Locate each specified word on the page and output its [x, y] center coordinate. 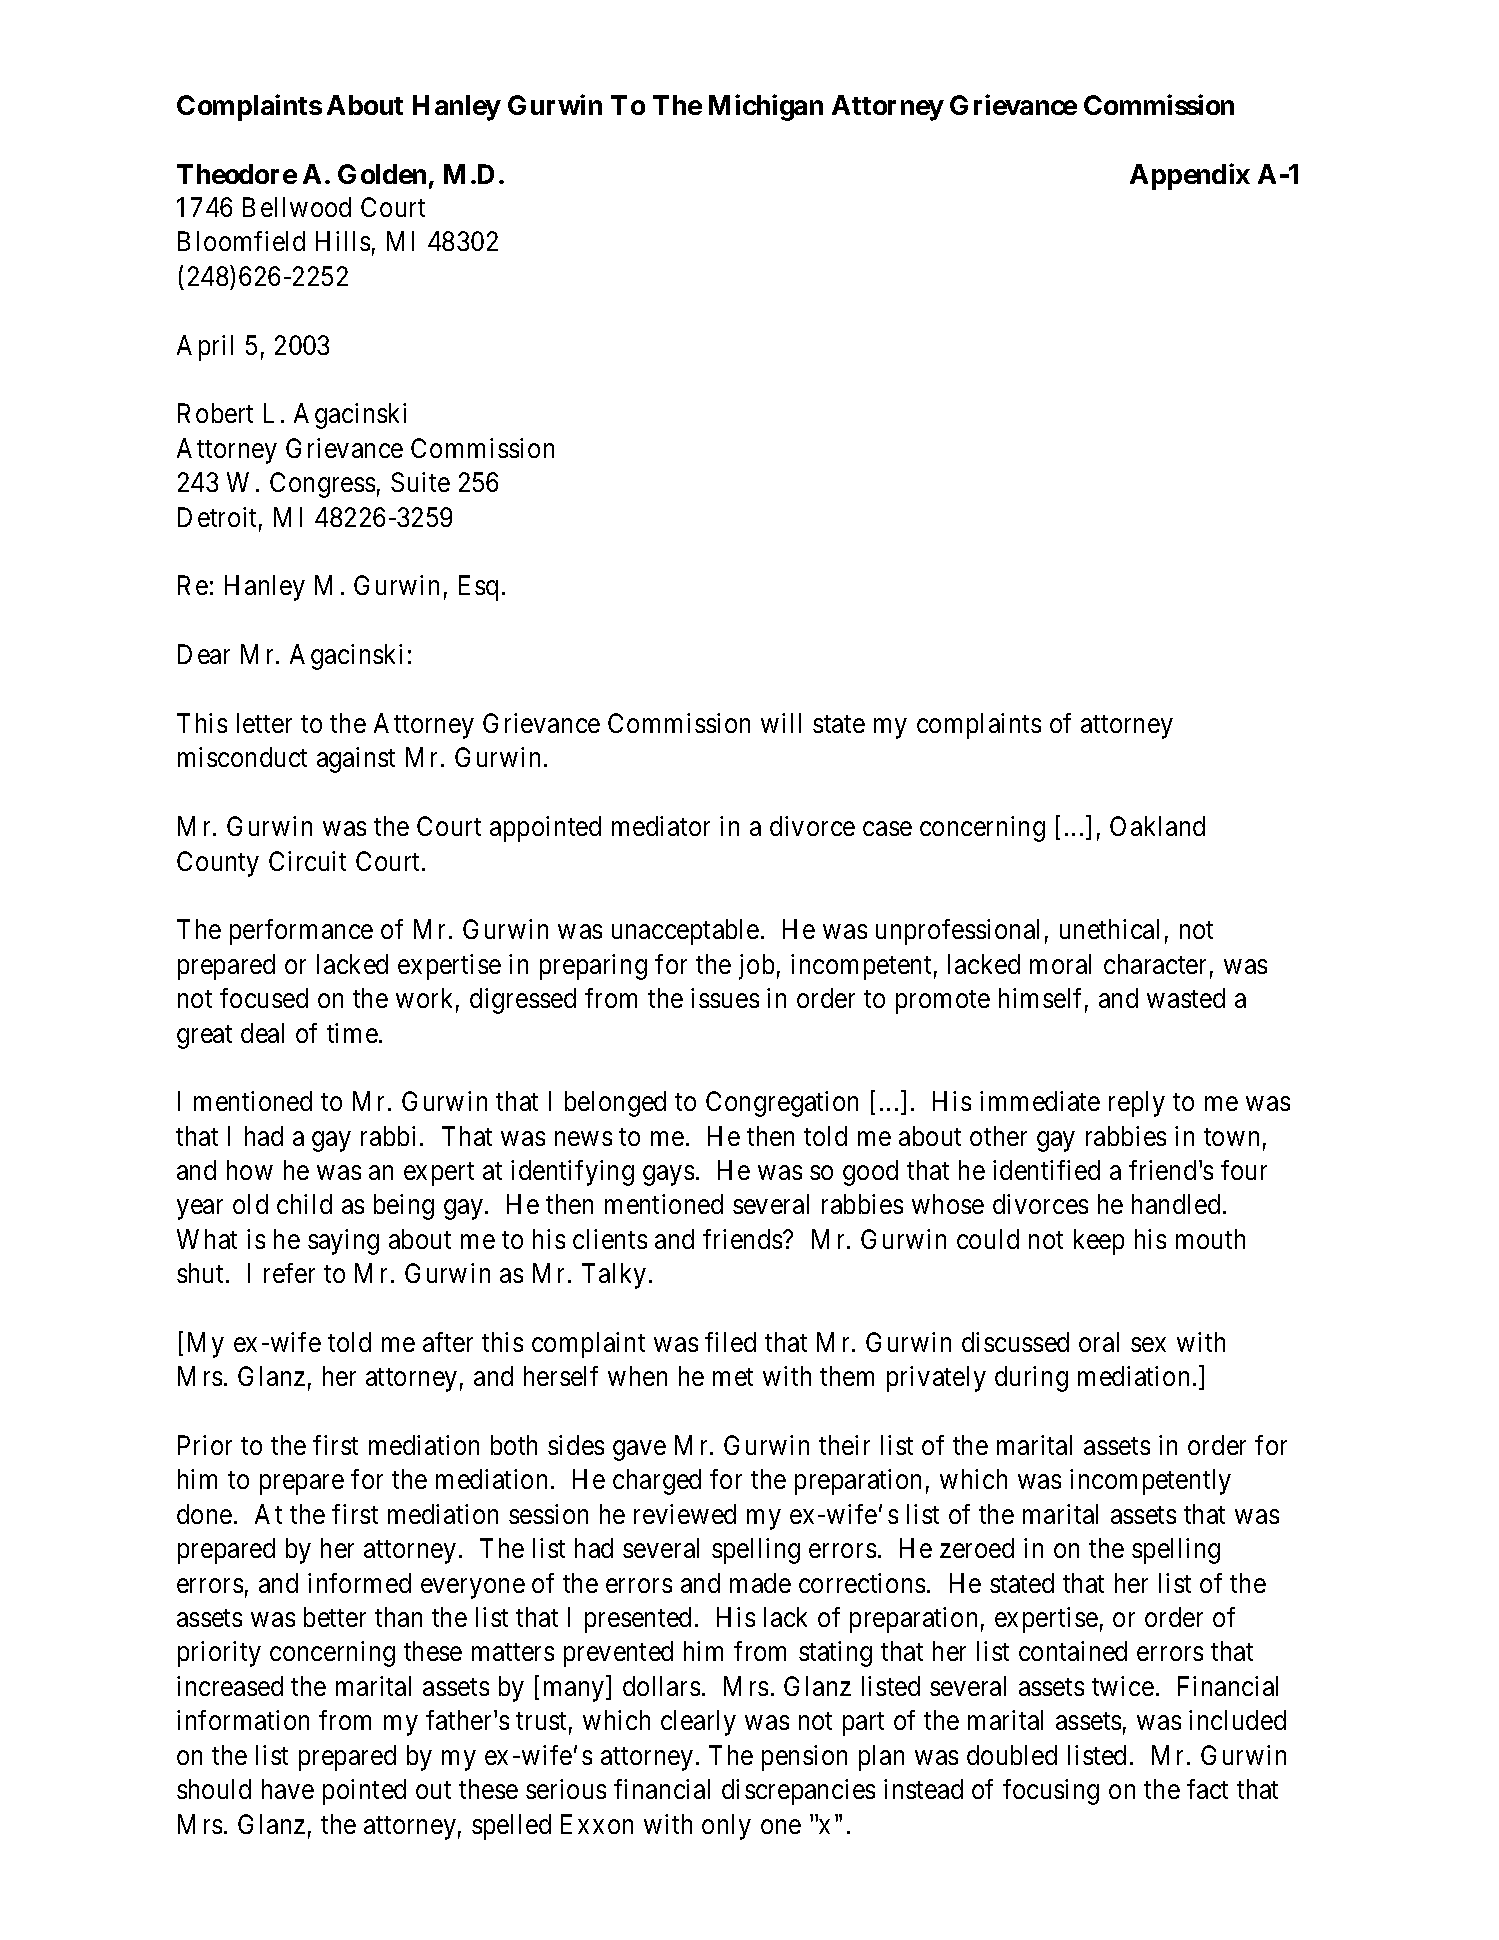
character [1155, 964]
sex [1148, 1345]
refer [289, 1273]
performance [301, 932]
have [288, 1789]
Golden [382, 174]
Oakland [1157, 826]
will [781, 723]
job [756, 967]
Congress [322, 485]
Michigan [766, 108]
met [733, 1377]
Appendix [1190, 176]
